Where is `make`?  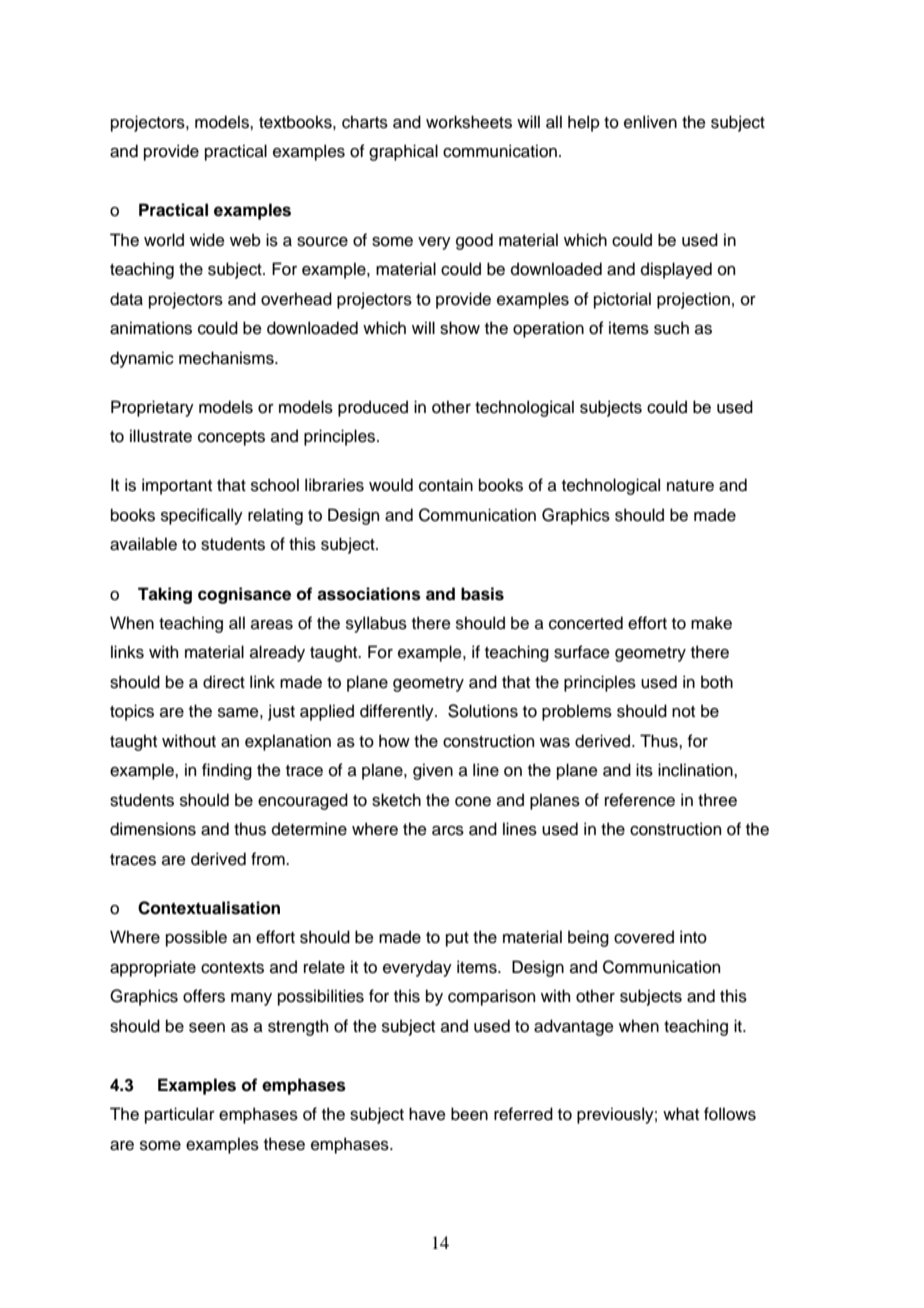
make is located at coordinates (711, 623).
